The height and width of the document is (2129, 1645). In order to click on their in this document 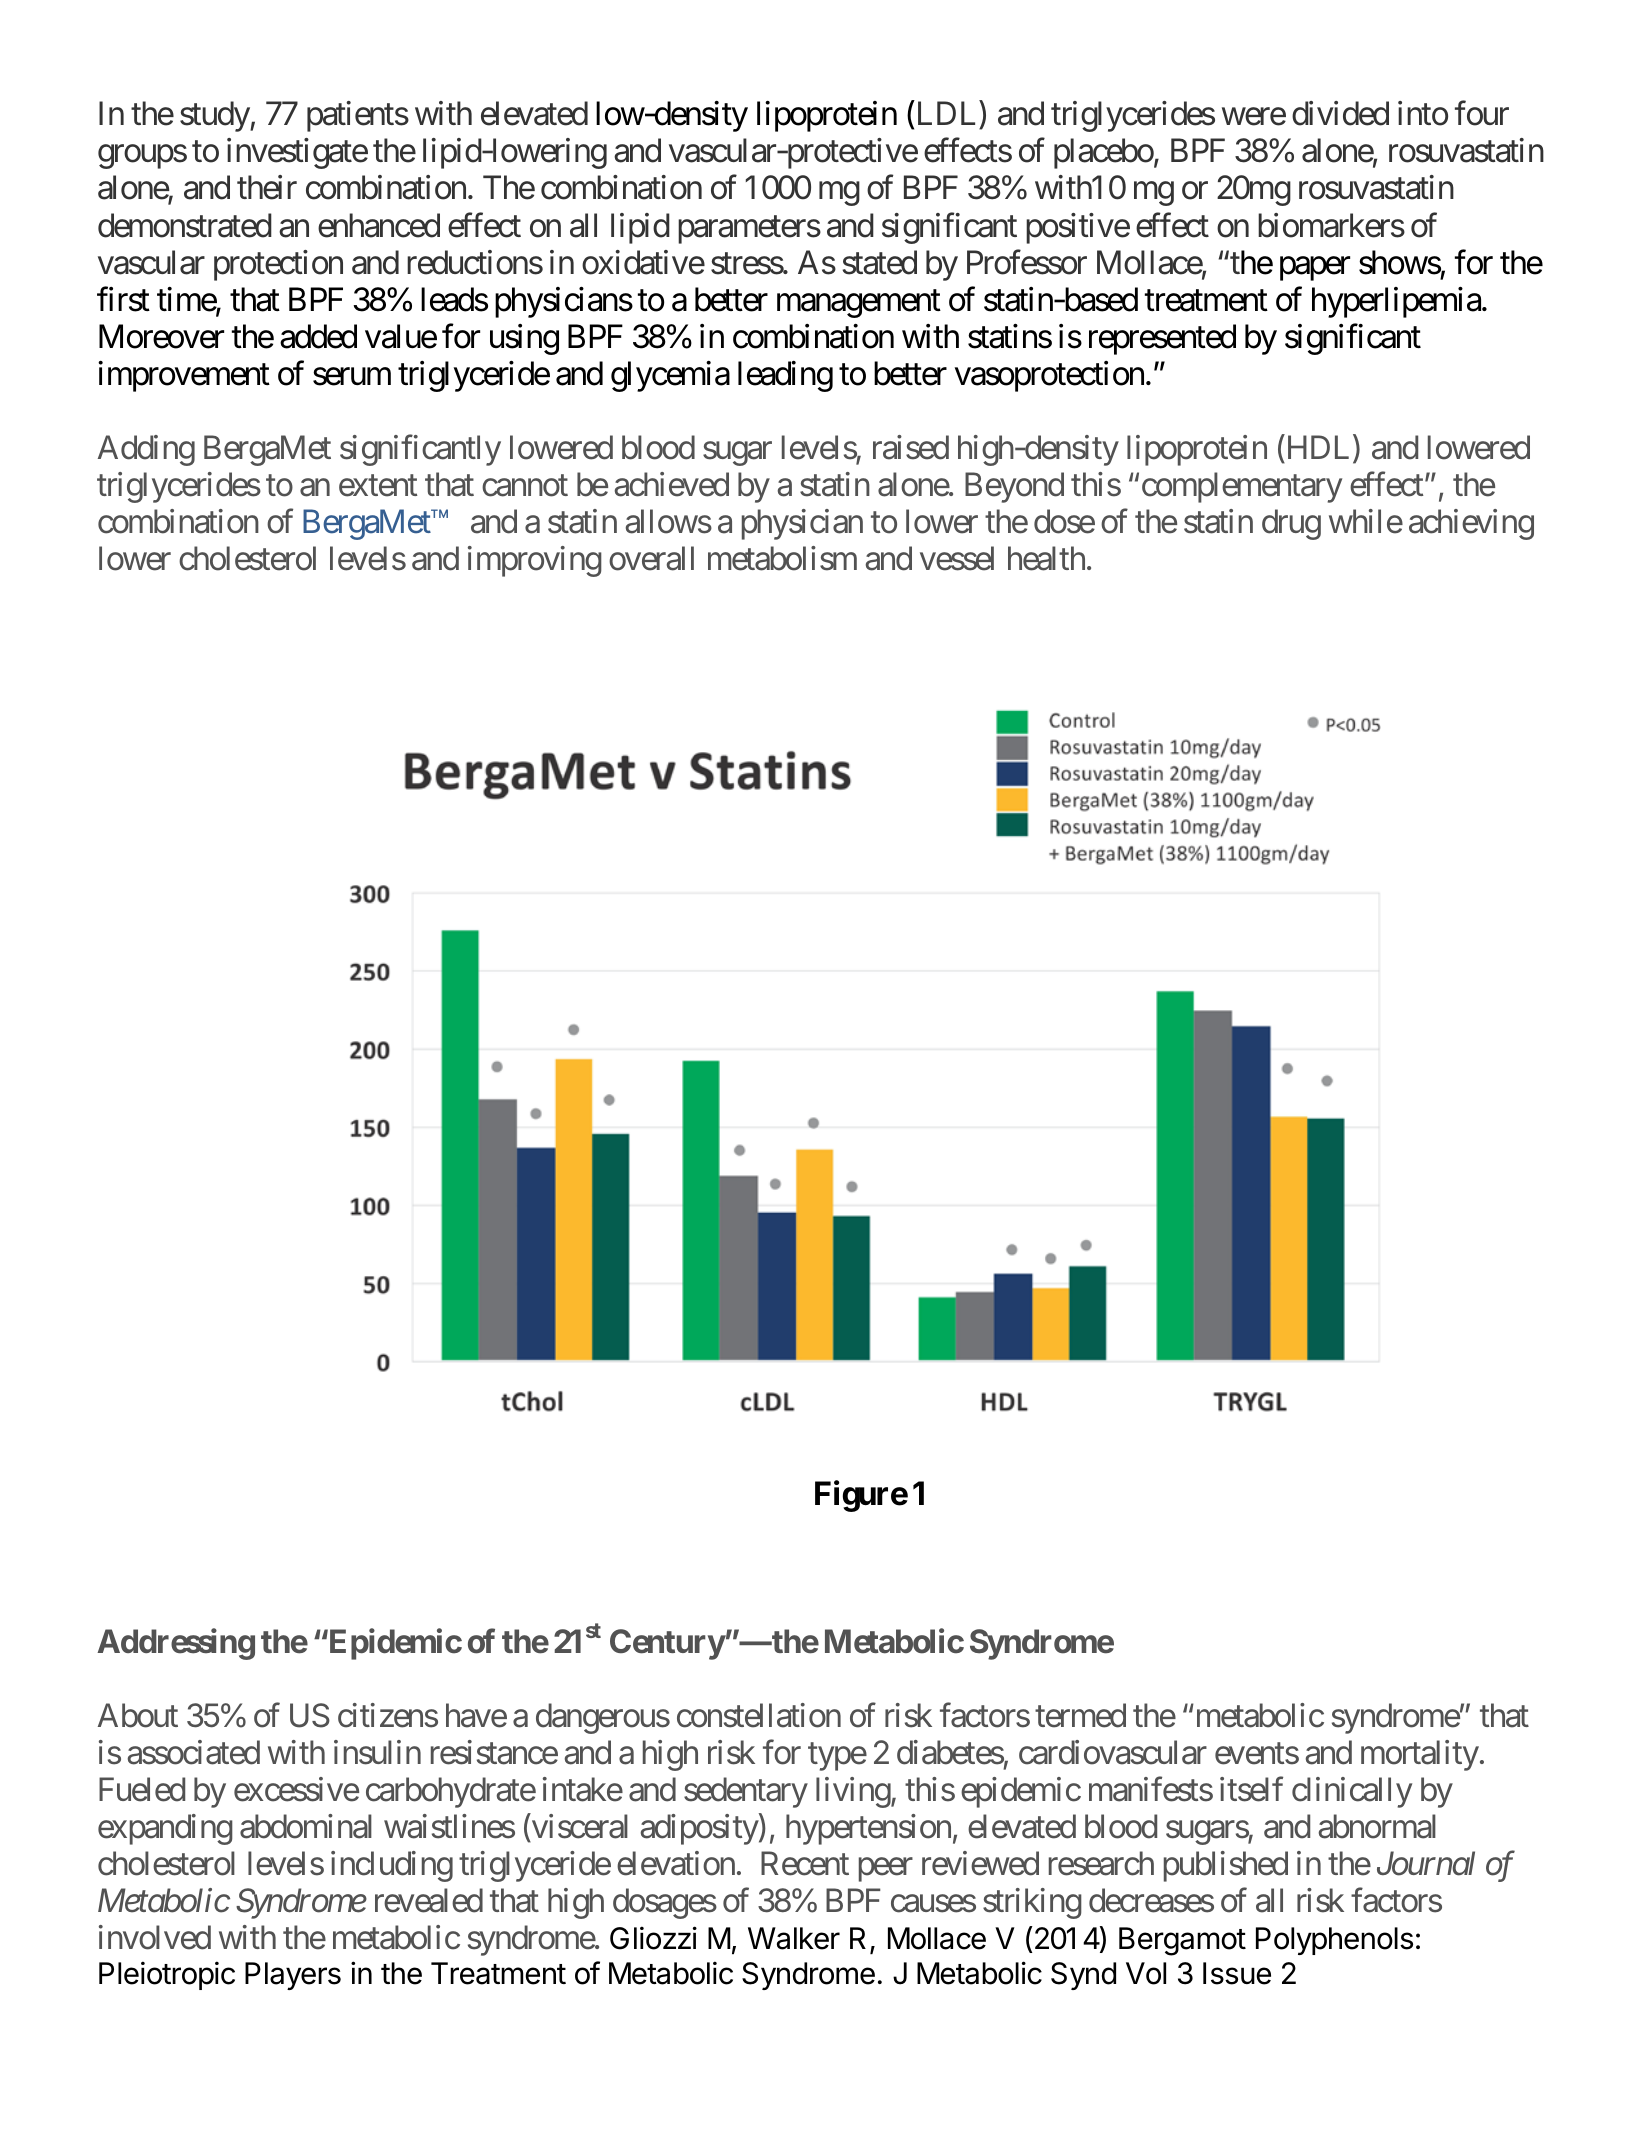, I will do `click(267, 187)`.
